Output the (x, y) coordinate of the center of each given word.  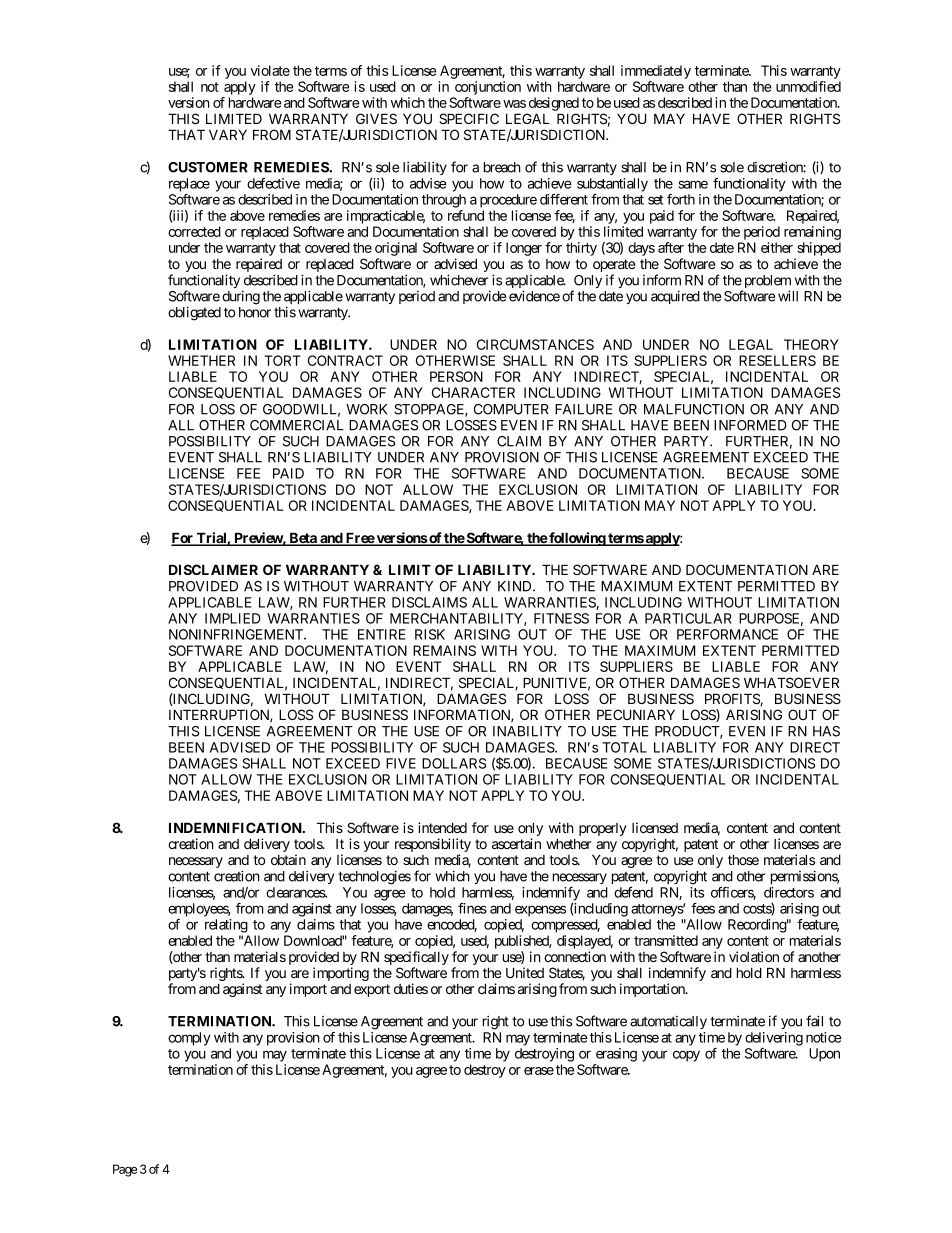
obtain (288, 859)
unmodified (808, 86)
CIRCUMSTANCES (535, 344)
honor (255, 312)
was (514, 104)
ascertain (516, 843)
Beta (303, 539)
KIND (516, 586)
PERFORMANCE (727, 634)
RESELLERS (777, 360)
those (743, 859)
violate (270, 70)
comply (189, 1039)
